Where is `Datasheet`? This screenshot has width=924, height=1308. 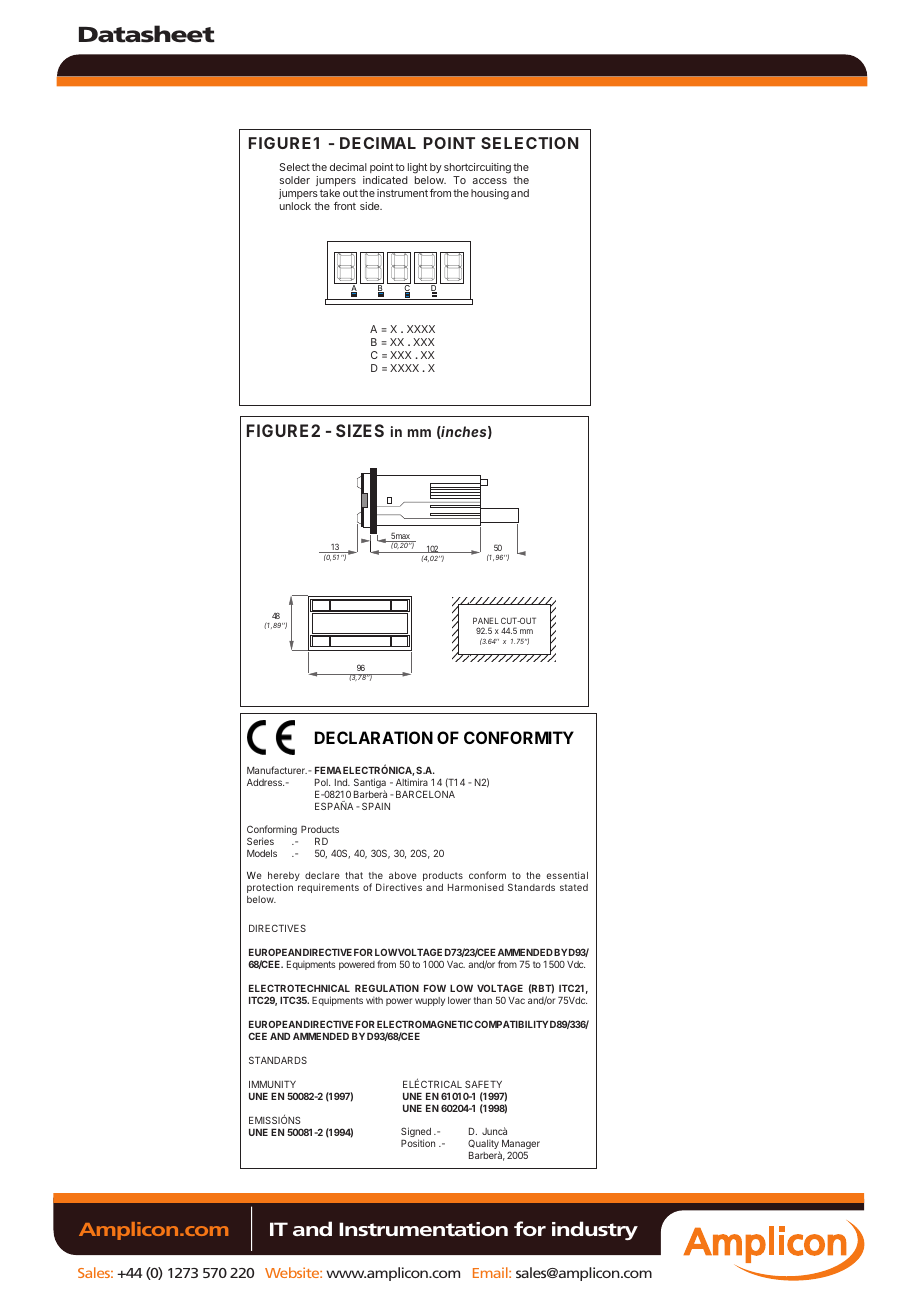
Datasheet is located at coordinates (147, 34).
